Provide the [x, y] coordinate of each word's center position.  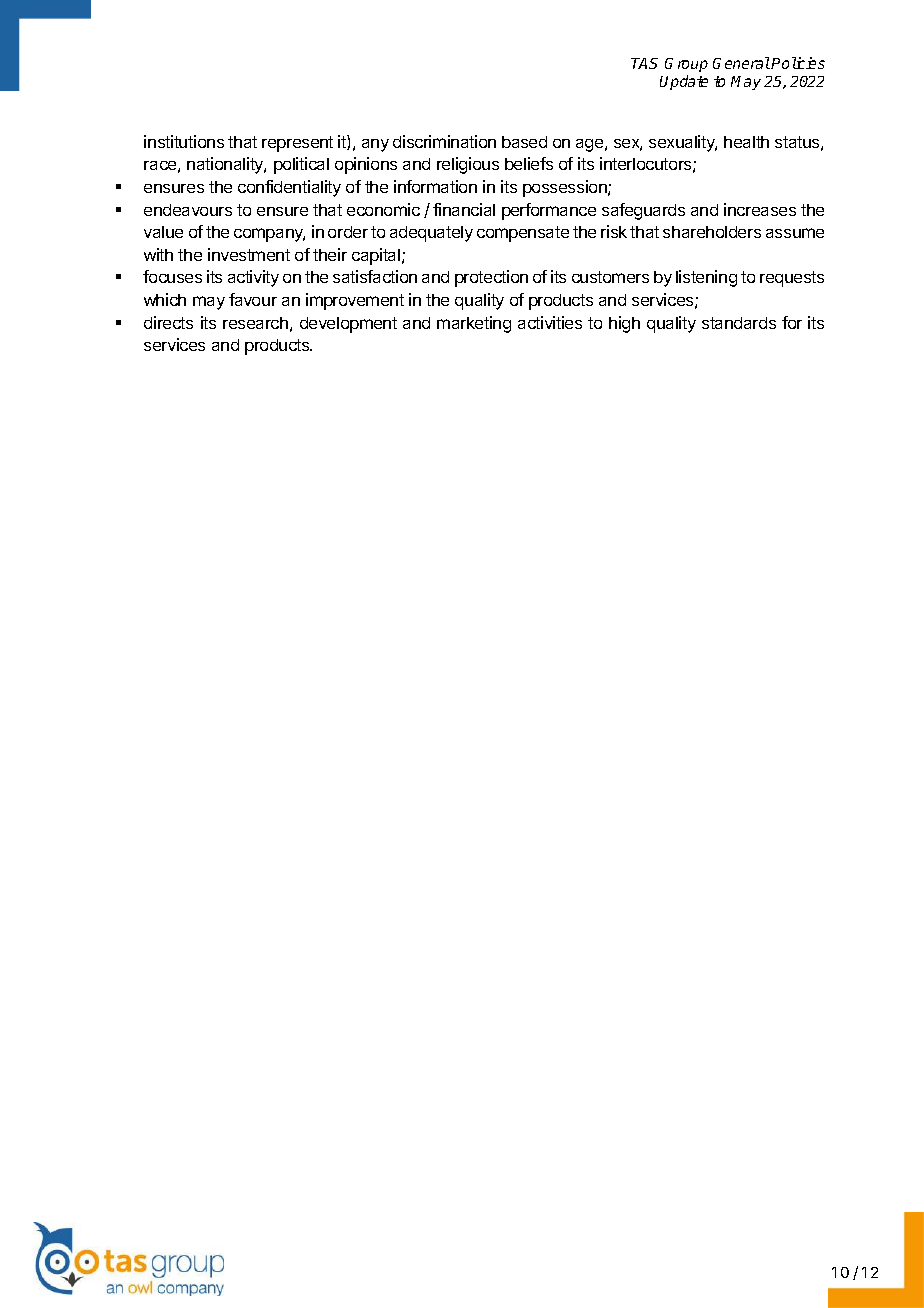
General [741, 63]
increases [760, 209]
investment [249, 254]
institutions [184, 141]
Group [686, 65]
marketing [474, 324]
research [255, 323]
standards [739, 323]
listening [706, 278]
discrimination [444, 141]
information [435, 186]
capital [376, 256]
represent [297, 144]
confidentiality [289, 188]
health [746, 142]
